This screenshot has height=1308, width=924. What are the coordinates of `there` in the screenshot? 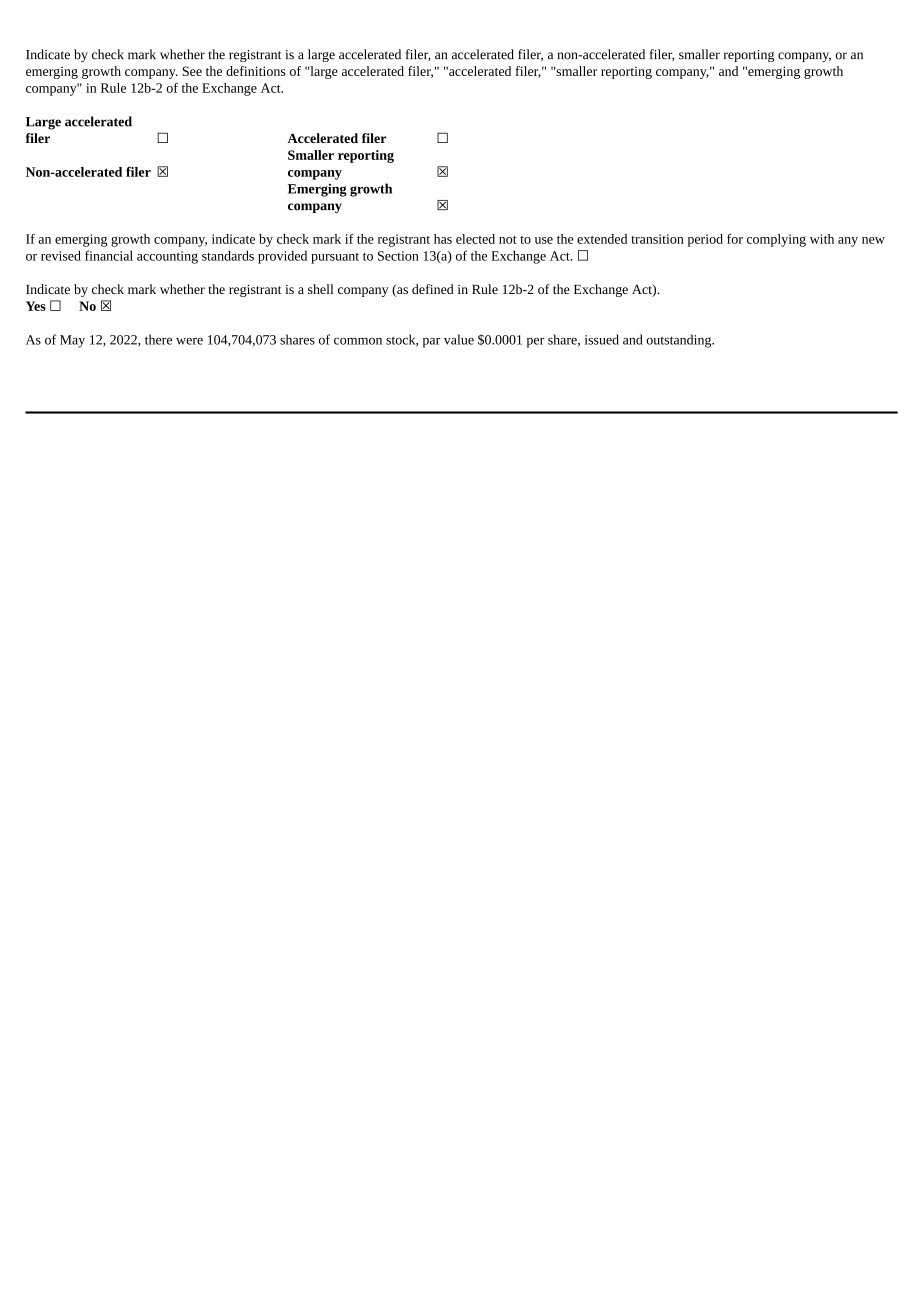 It's located at (158, 339).
